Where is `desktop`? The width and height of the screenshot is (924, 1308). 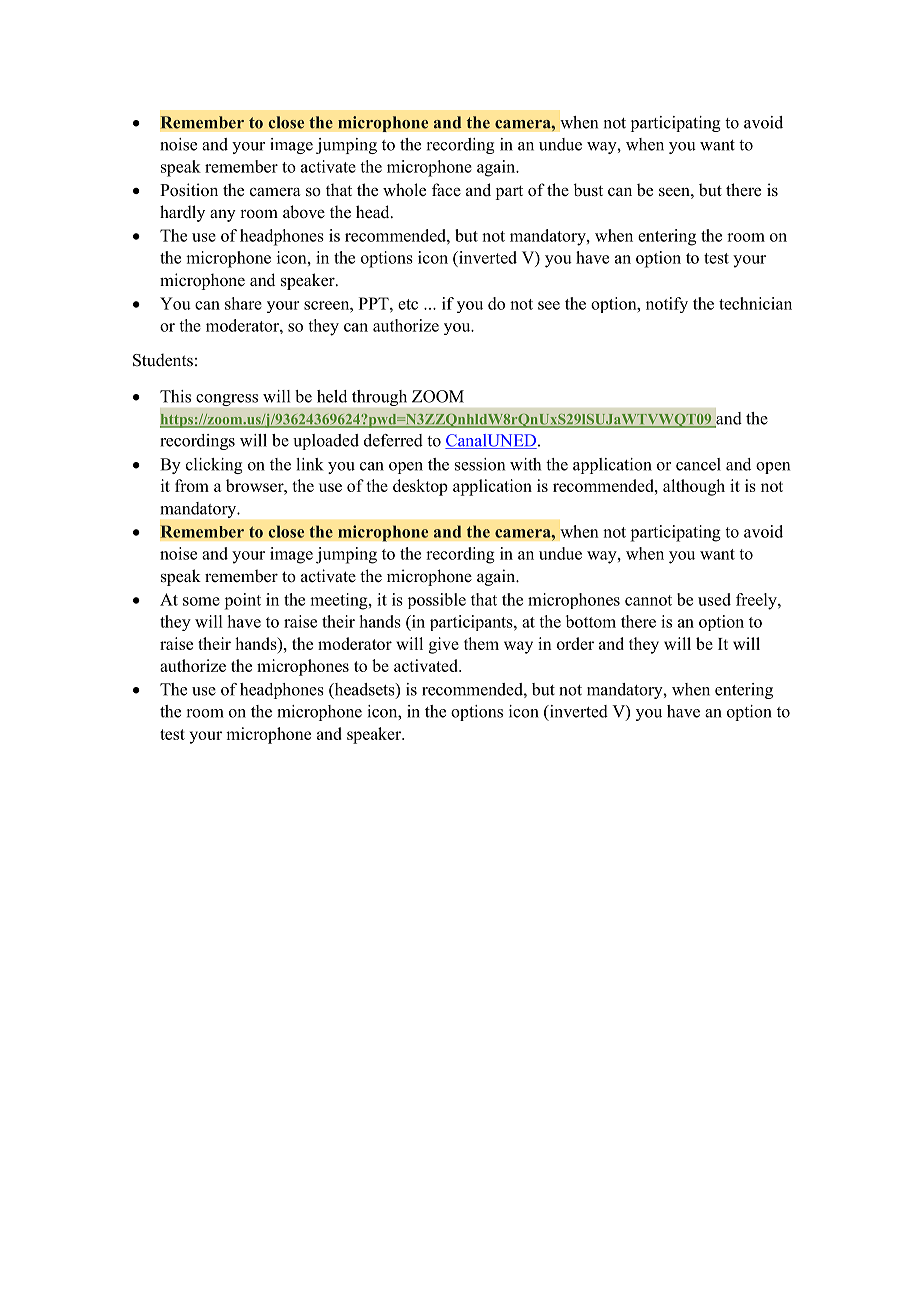 desktop is located at coordinates (420, 487).
